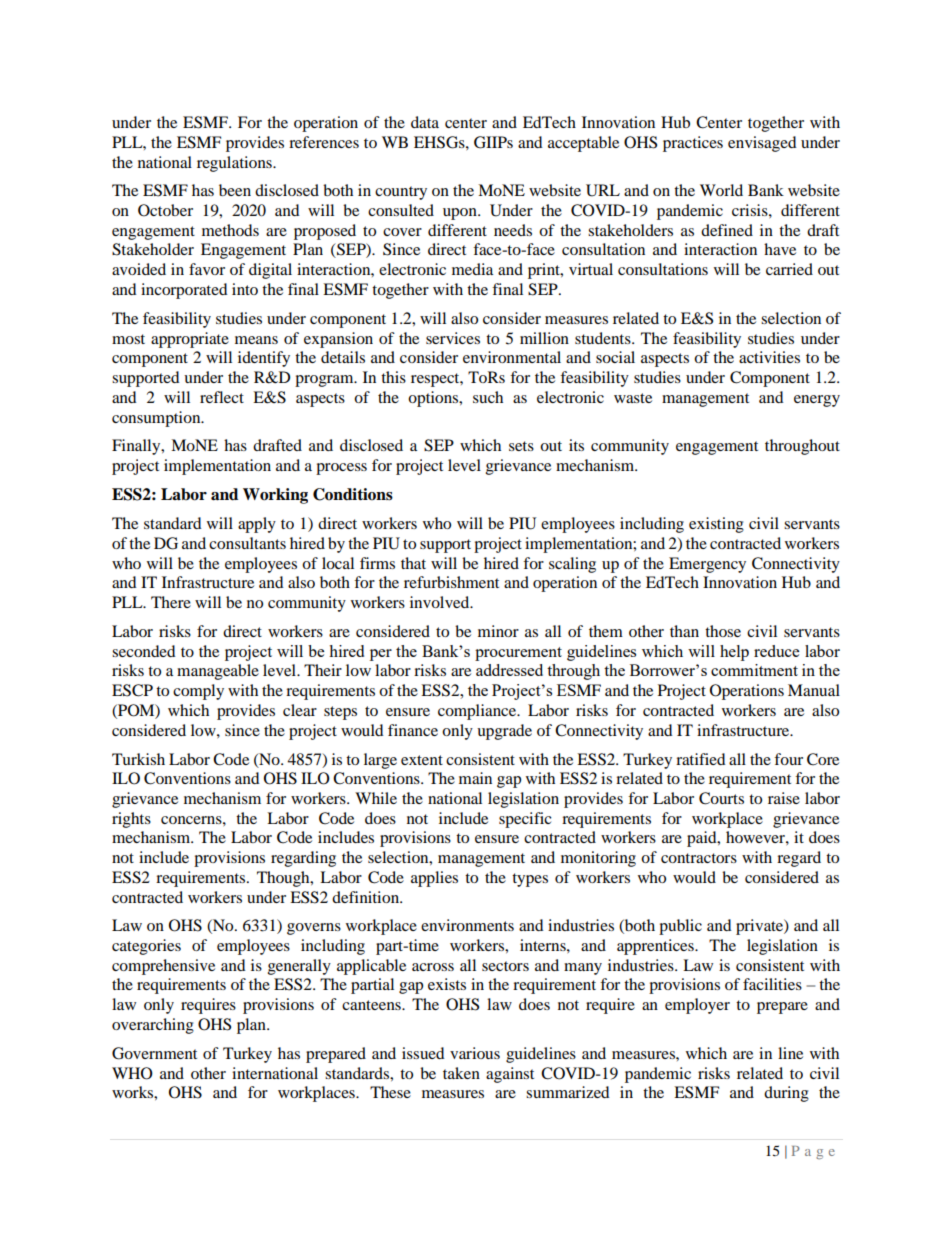 This document has width=952, height=1233. I want to click on regulations, so click(235, 164).
